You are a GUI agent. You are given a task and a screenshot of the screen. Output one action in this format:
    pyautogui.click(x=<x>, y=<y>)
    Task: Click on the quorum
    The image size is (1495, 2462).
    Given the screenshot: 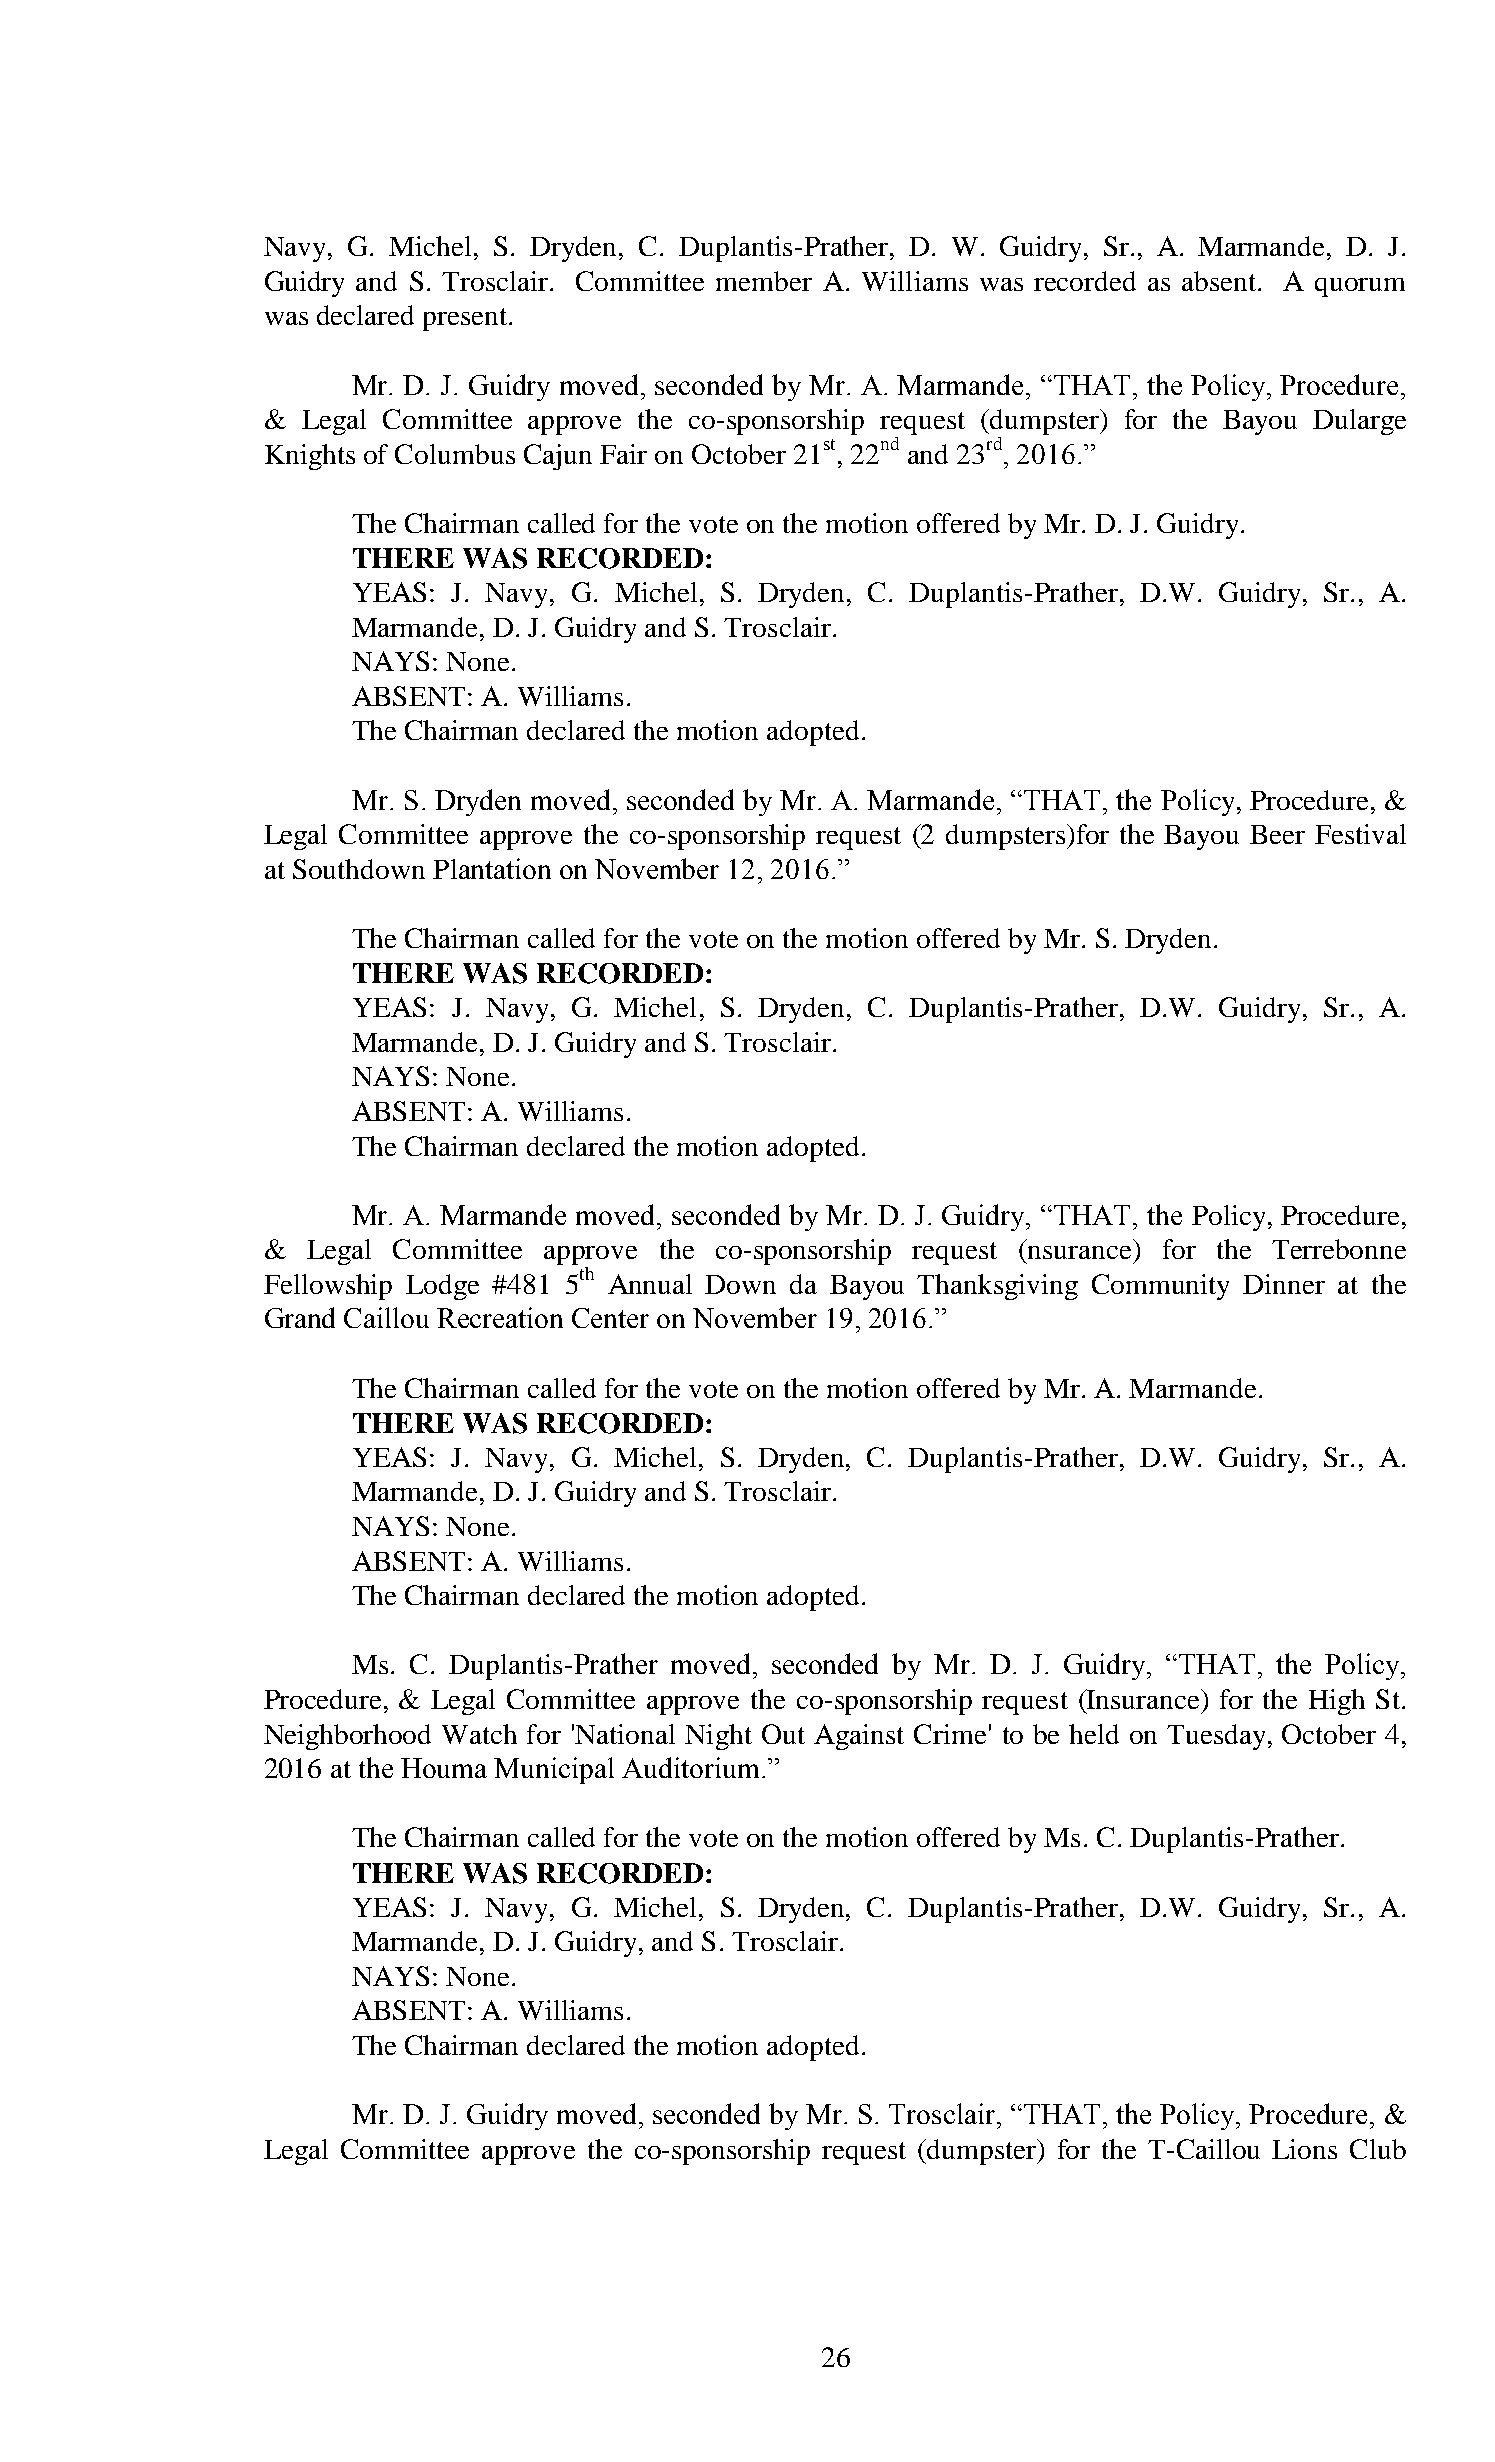 What is the action you would take?
    pyautogui.click(x=1360, y=287)
